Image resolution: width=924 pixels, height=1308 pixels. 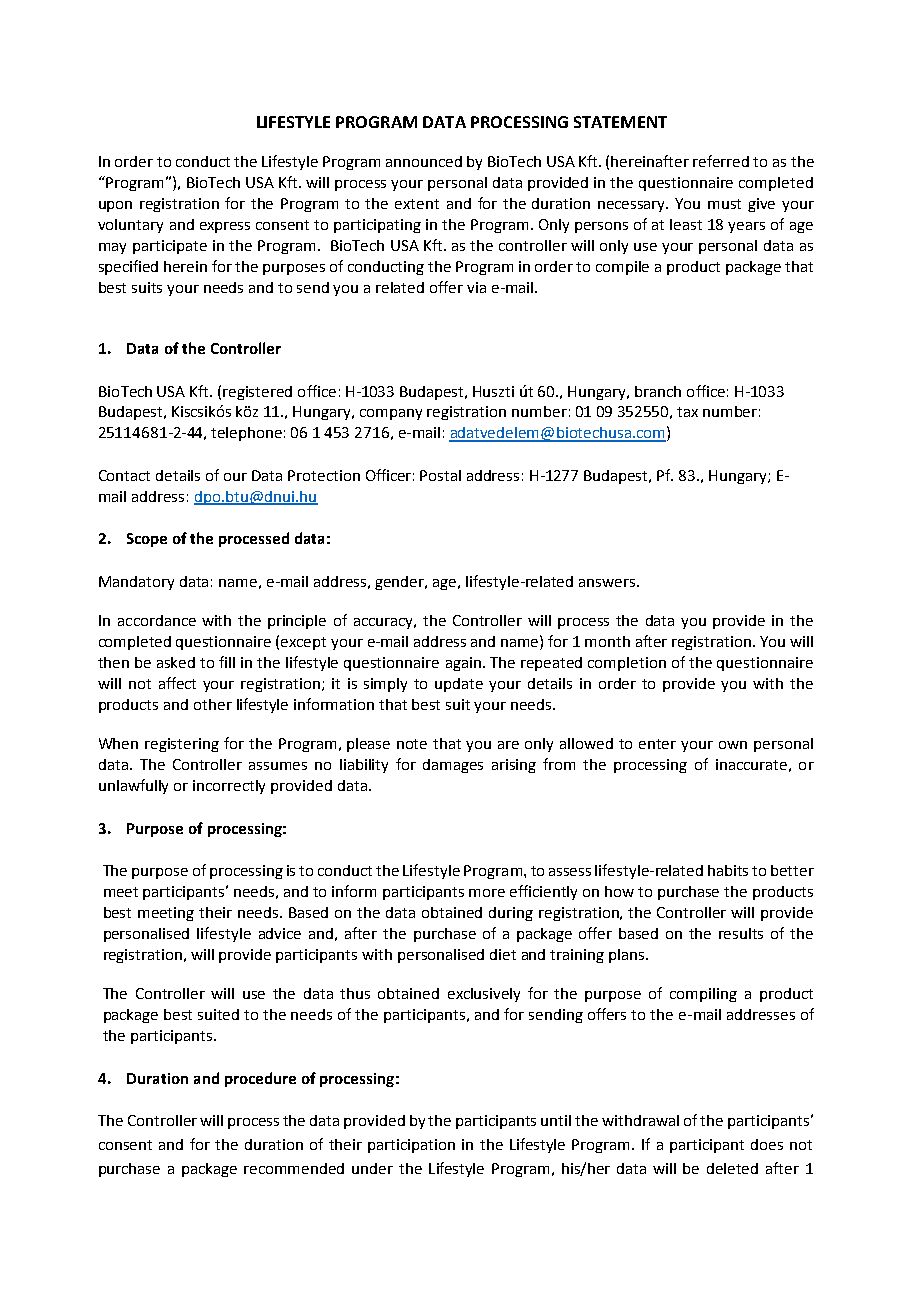 I want to click on referred, so click(x=721, y=161).
